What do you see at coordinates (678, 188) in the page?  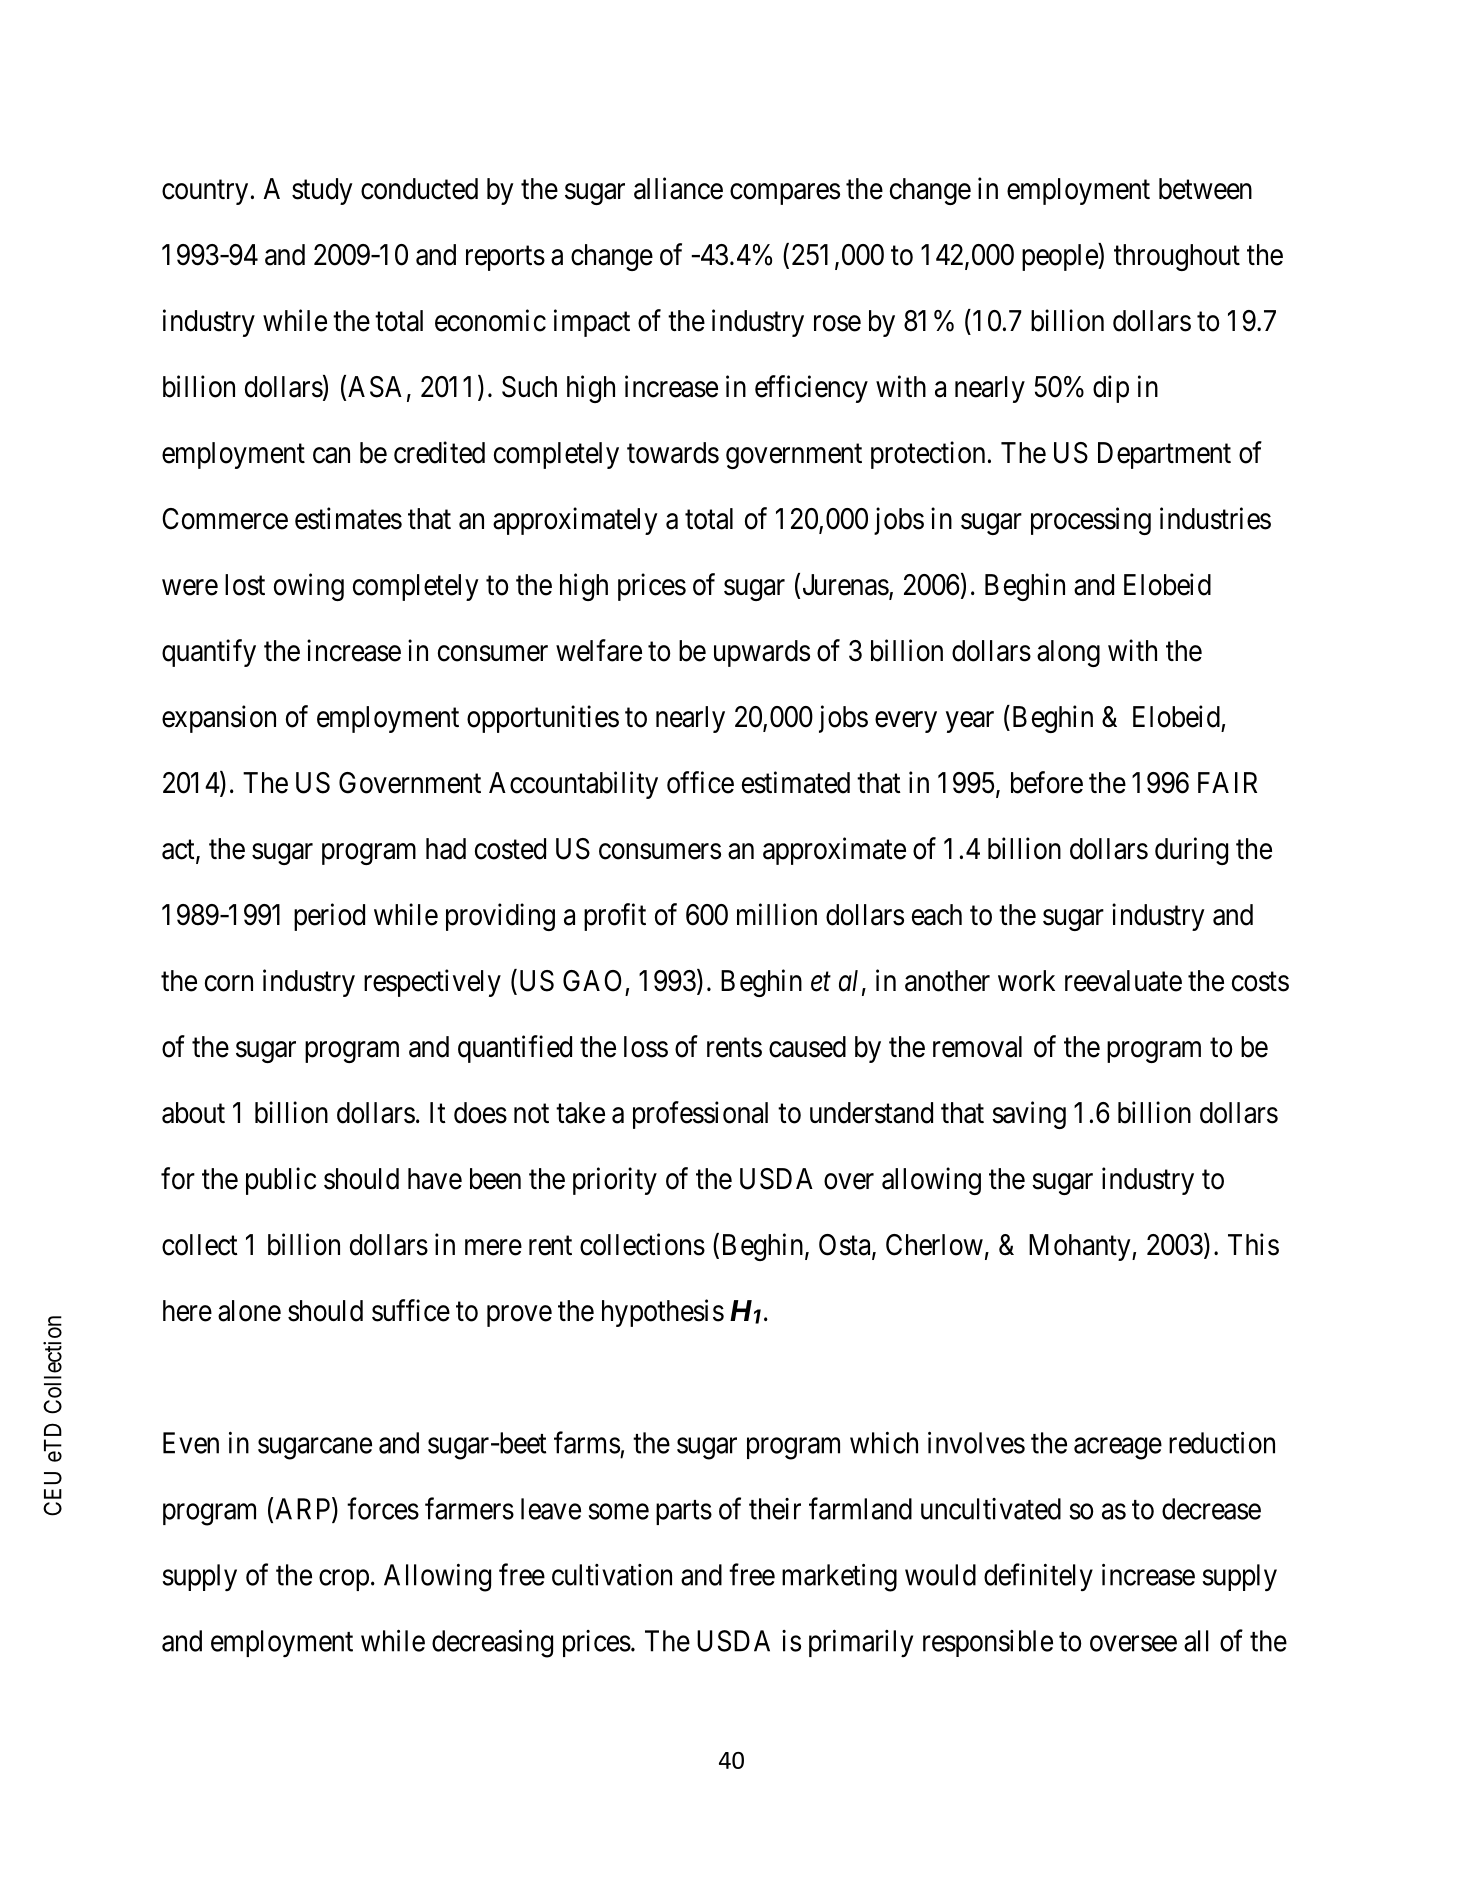 I see `alliance` at bounding box center [678, 188].
